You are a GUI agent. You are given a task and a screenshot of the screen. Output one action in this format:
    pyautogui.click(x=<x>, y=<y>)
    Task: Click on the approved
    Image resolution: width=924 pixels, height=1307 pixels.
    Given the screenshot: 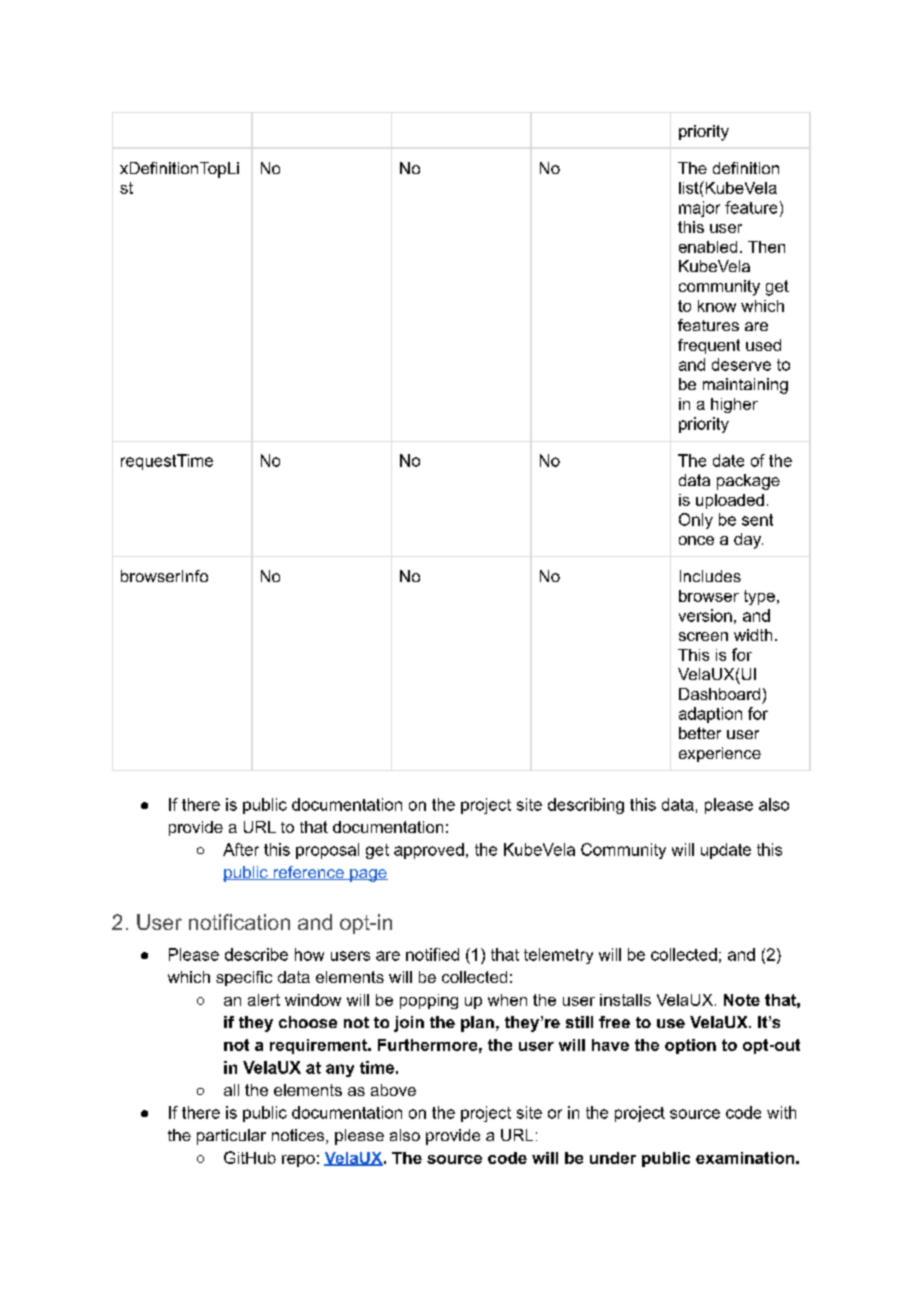 What is the action you would take?
    pyautogui.click(x=429, y=851)
